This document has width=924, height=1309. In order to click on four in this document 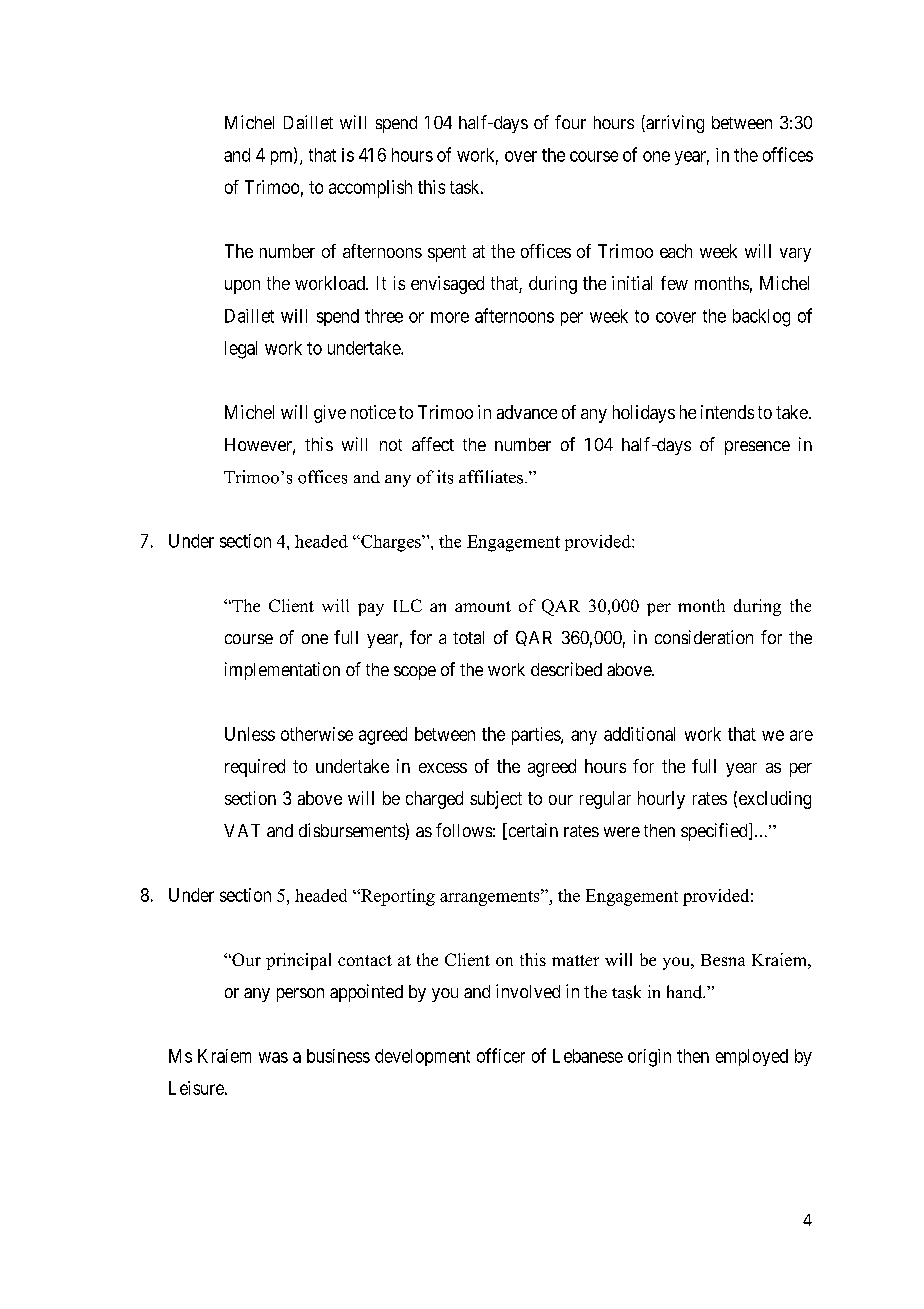, I will do `click(570, 122)`.
